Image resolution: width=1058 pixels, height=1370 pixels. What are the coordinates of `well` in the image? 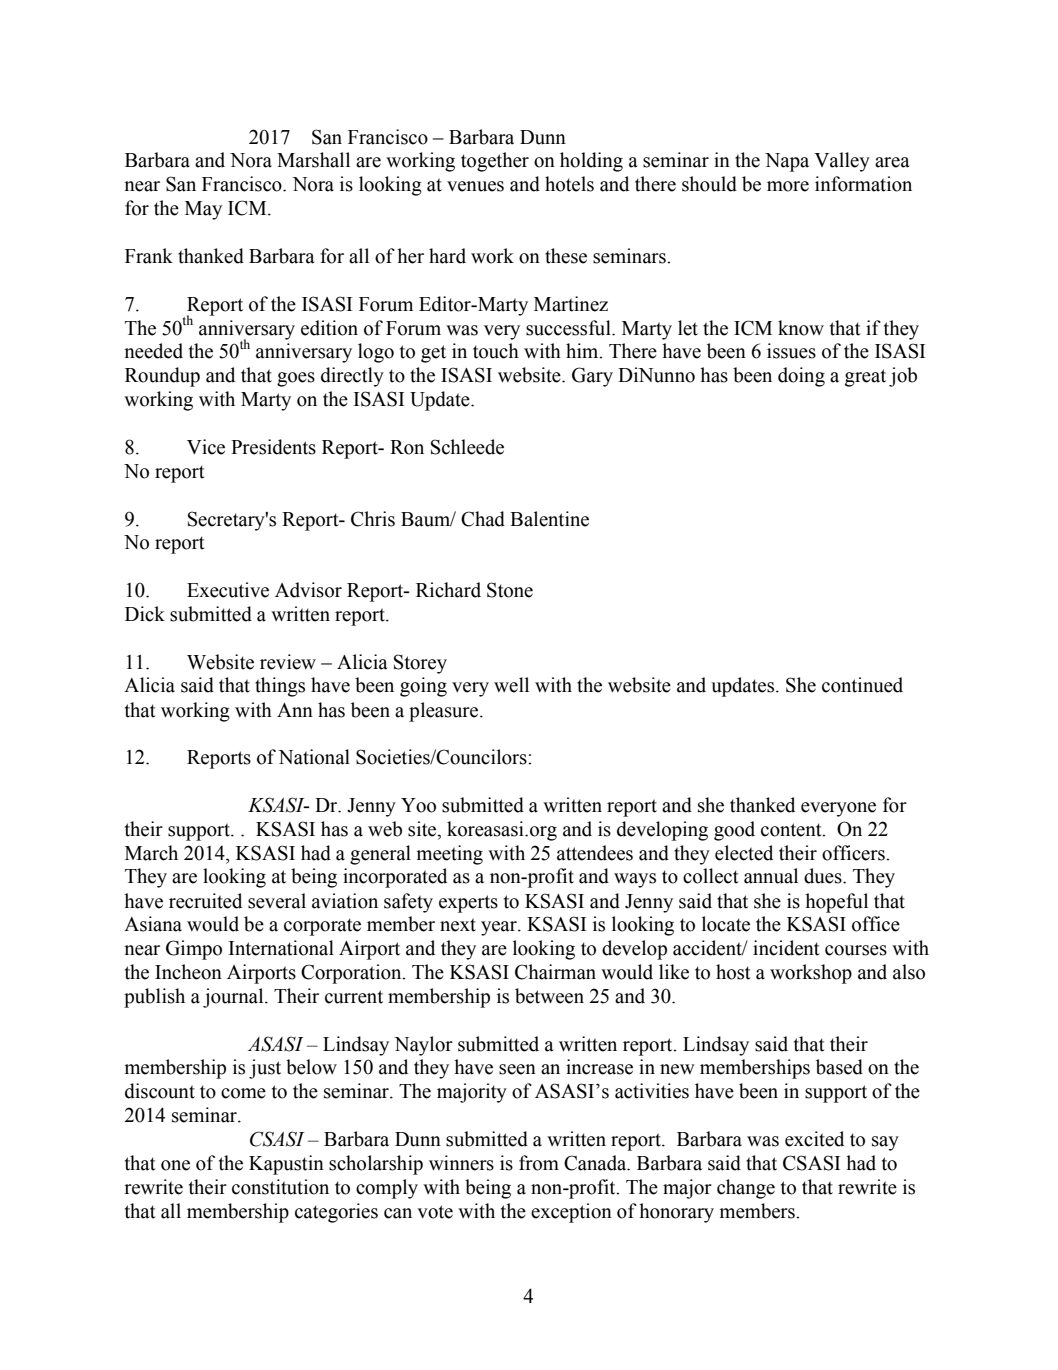 It's located at (511, 685).
